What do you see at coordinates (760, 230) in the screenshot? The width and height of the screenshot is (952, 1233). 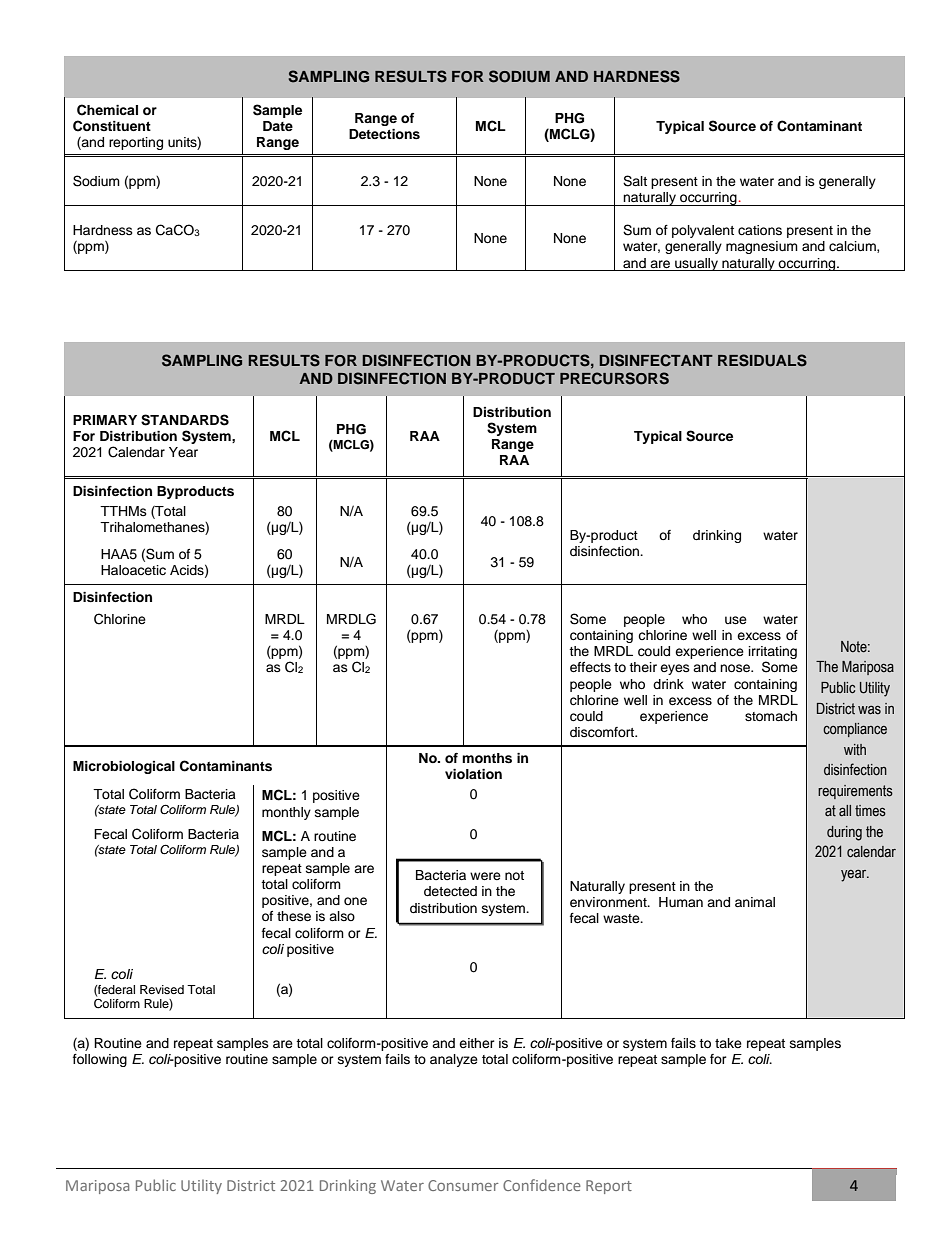 I see `cations` at bounding box center [760, 230].
